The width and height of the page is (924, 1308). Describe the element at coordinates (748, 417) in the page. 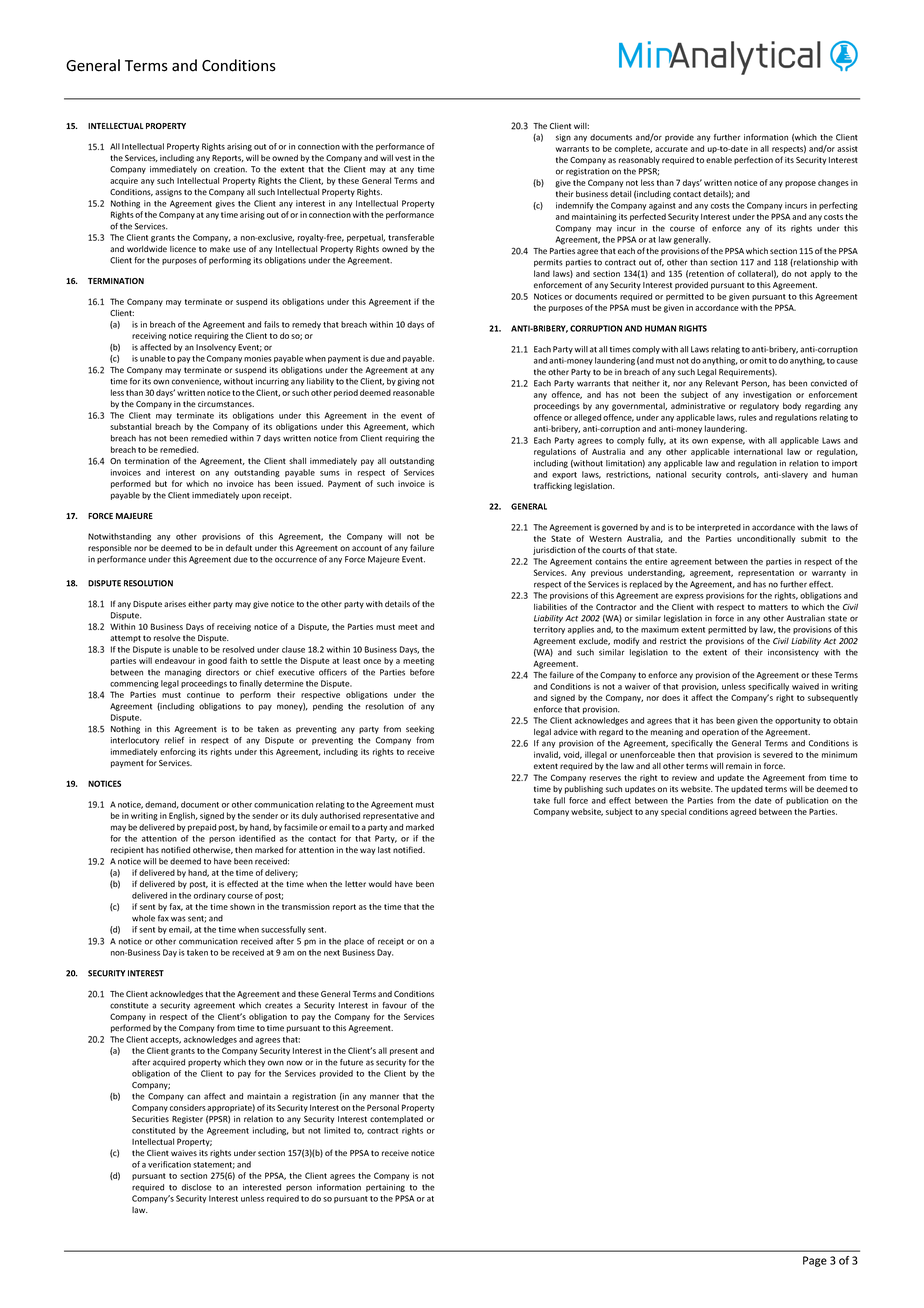

I see `rules` at that location.
